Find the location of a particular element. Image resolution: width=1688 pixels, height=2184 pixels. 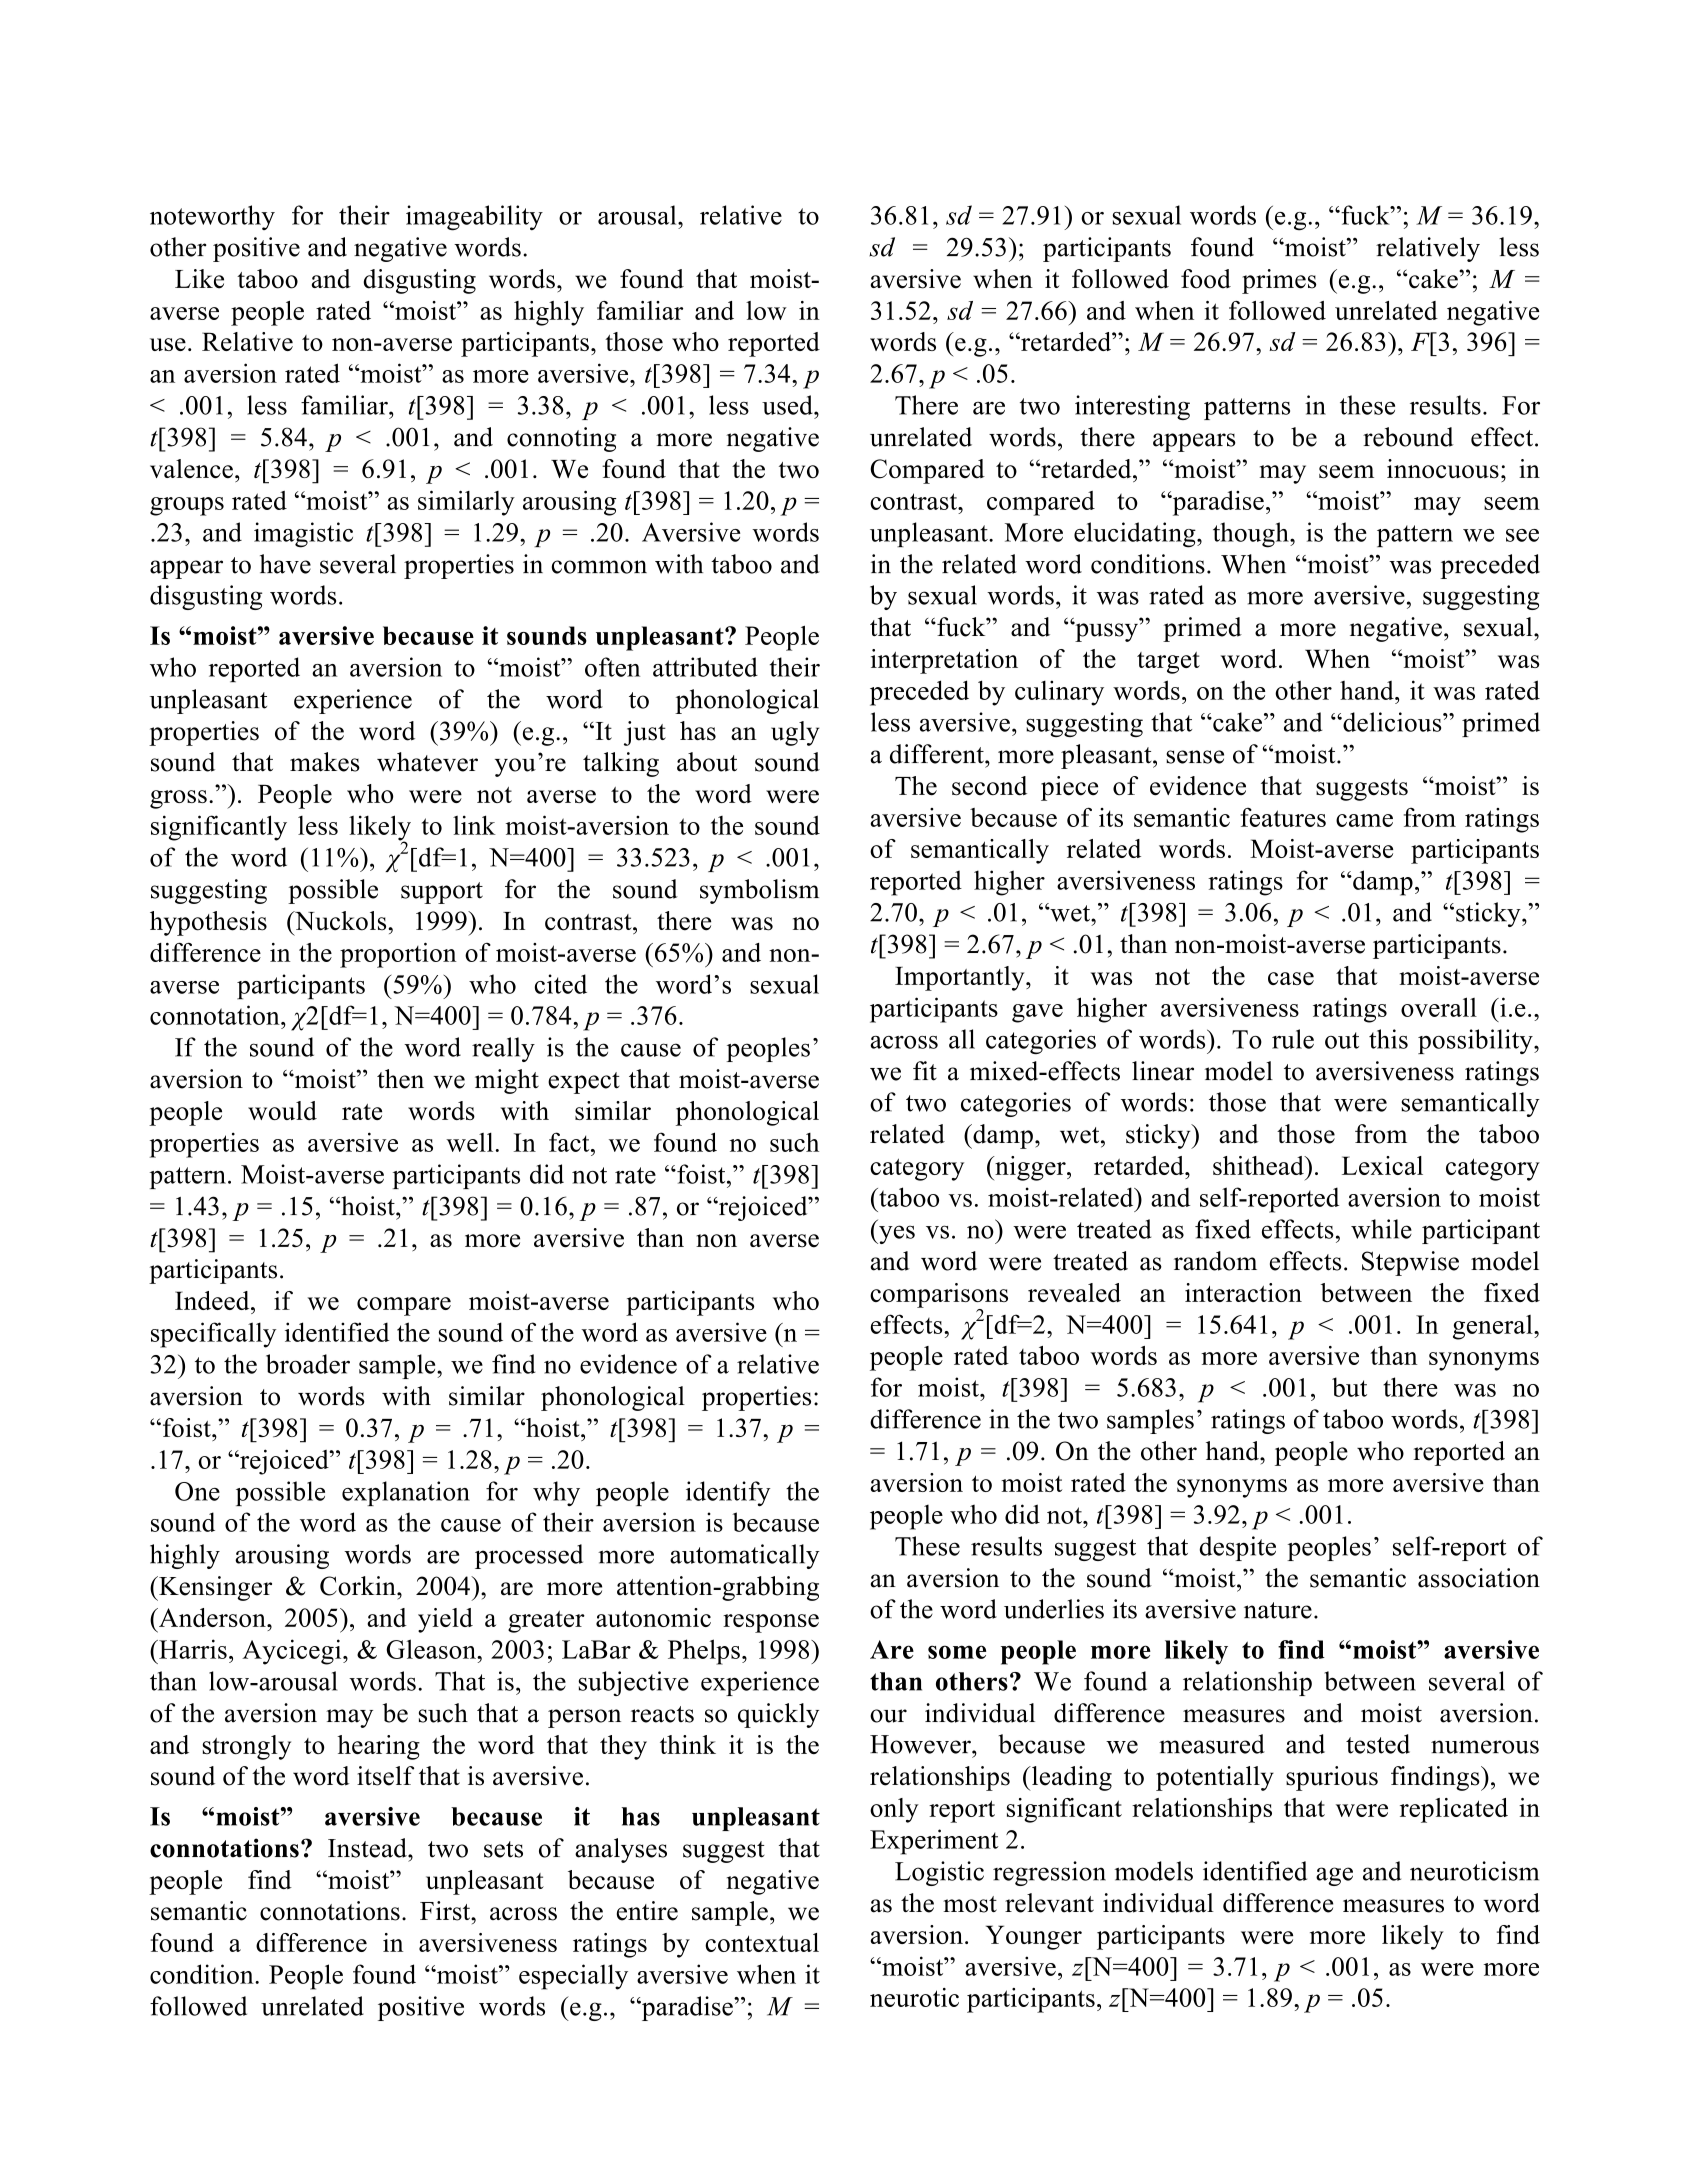

primes is located at coordinates (1279, 281).
